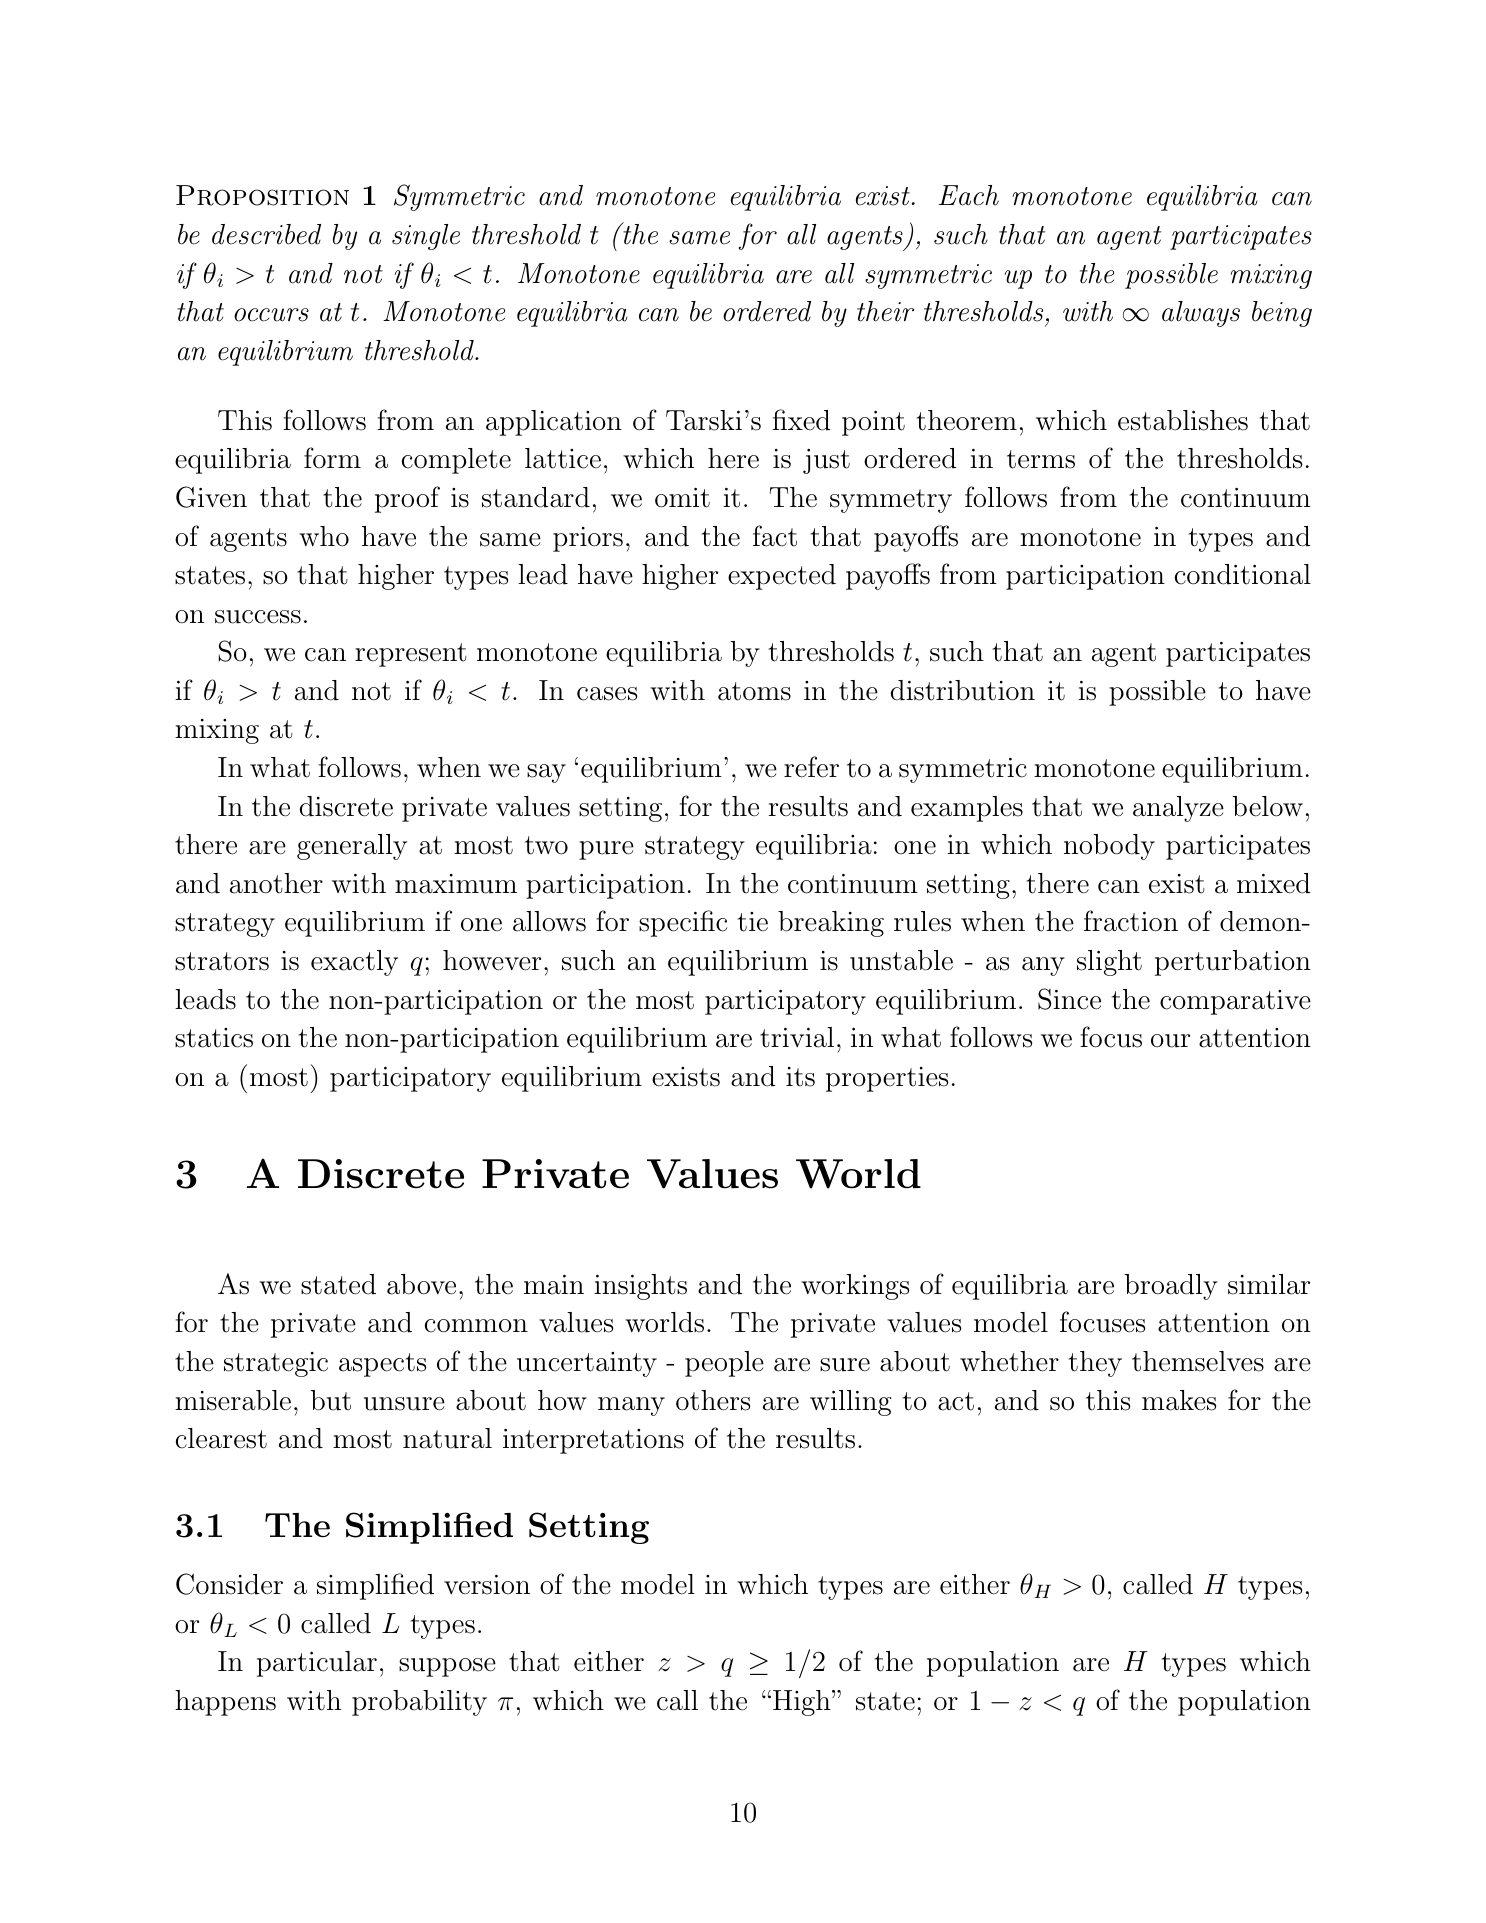  What do you see at coordinates (800, 1077) in the screenshot?
I see `its` at bounding box center [800, 1077].
